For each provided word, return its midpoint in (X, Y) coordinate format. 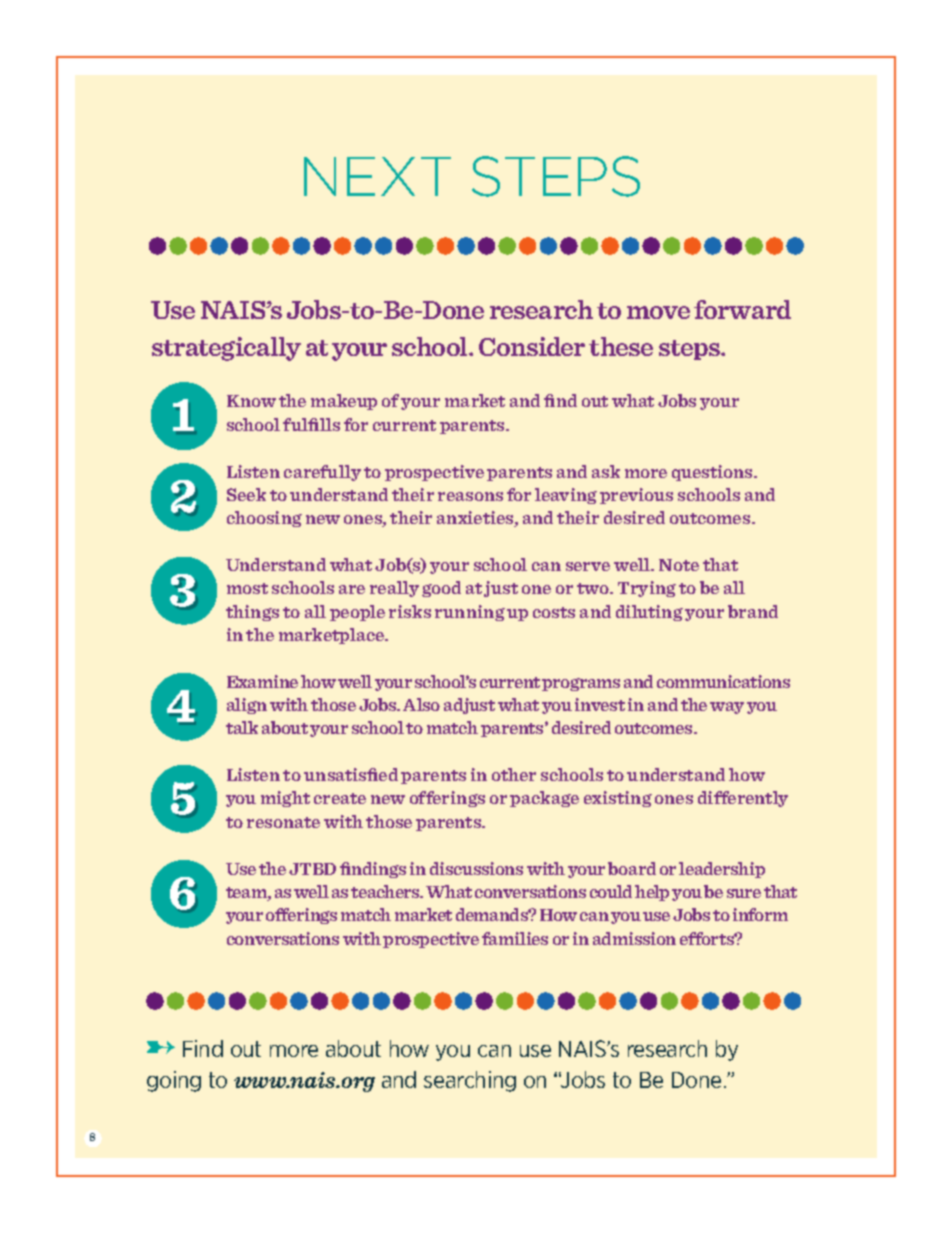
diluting (649, 613)
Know (251, 401)
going (174, 1081)
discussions (476, 868)
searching (470, 1081)
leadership (722, 870)
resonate (283, 822)
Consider (532, 346)
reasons (470, 496)
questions (713, 473)
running (470, 613)
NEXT (377, 176)
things (252, 613)
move (658, 312)
